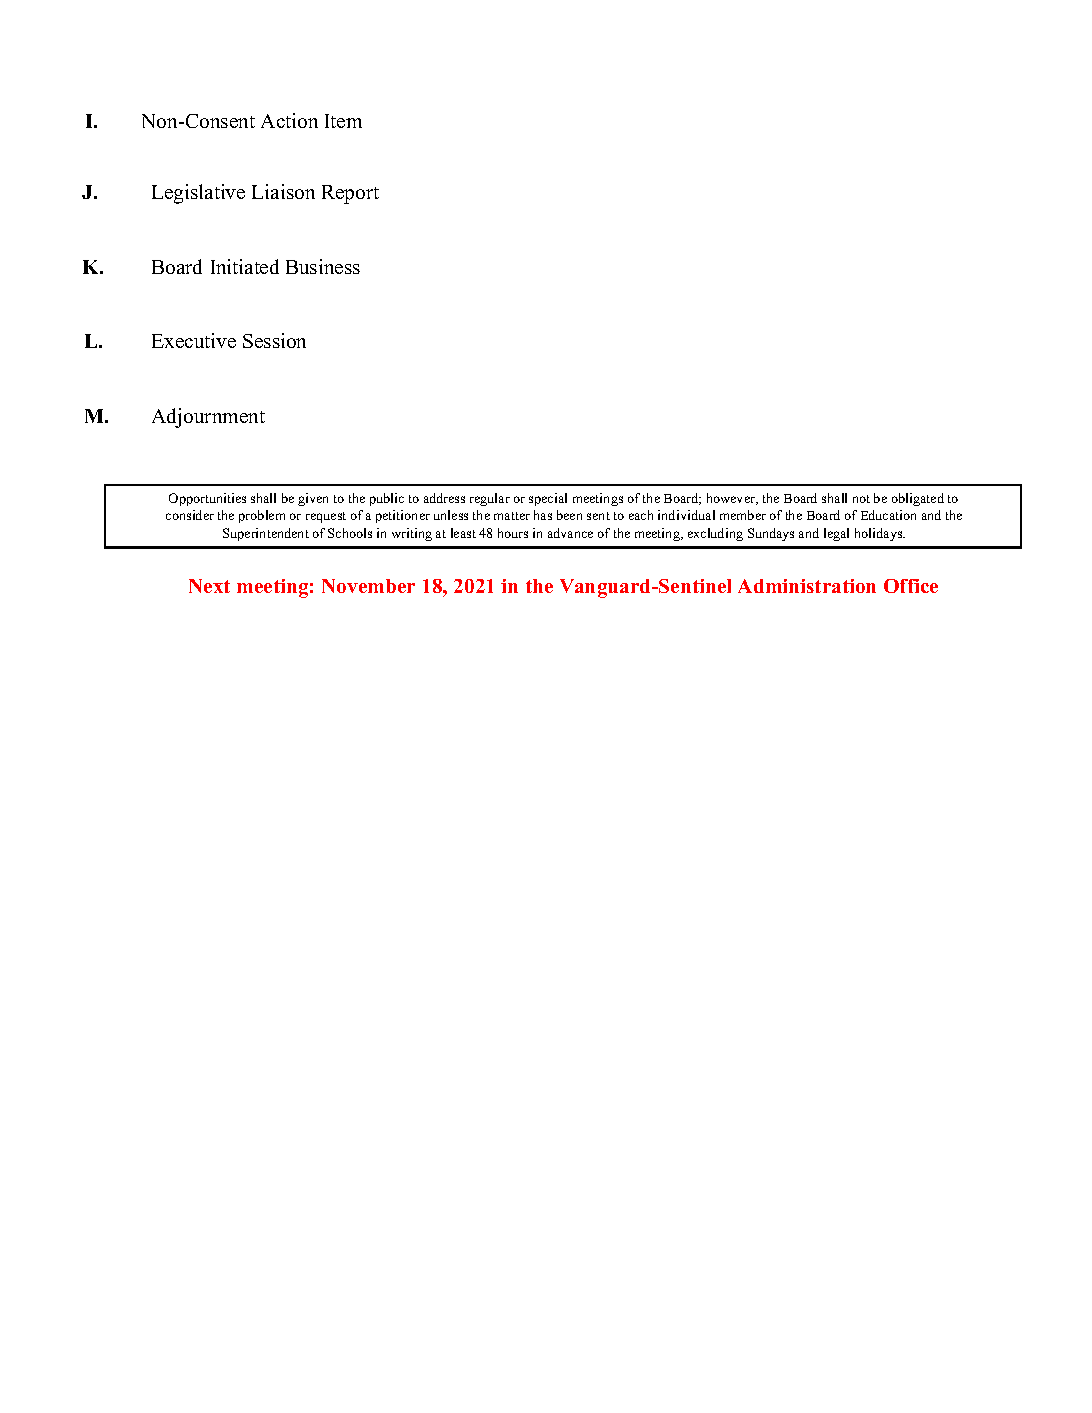 The image size is (1092, 1413). What do you see at coordinates (323, 266) in the document?
I see `Business` at bounding box center [323, 266].
